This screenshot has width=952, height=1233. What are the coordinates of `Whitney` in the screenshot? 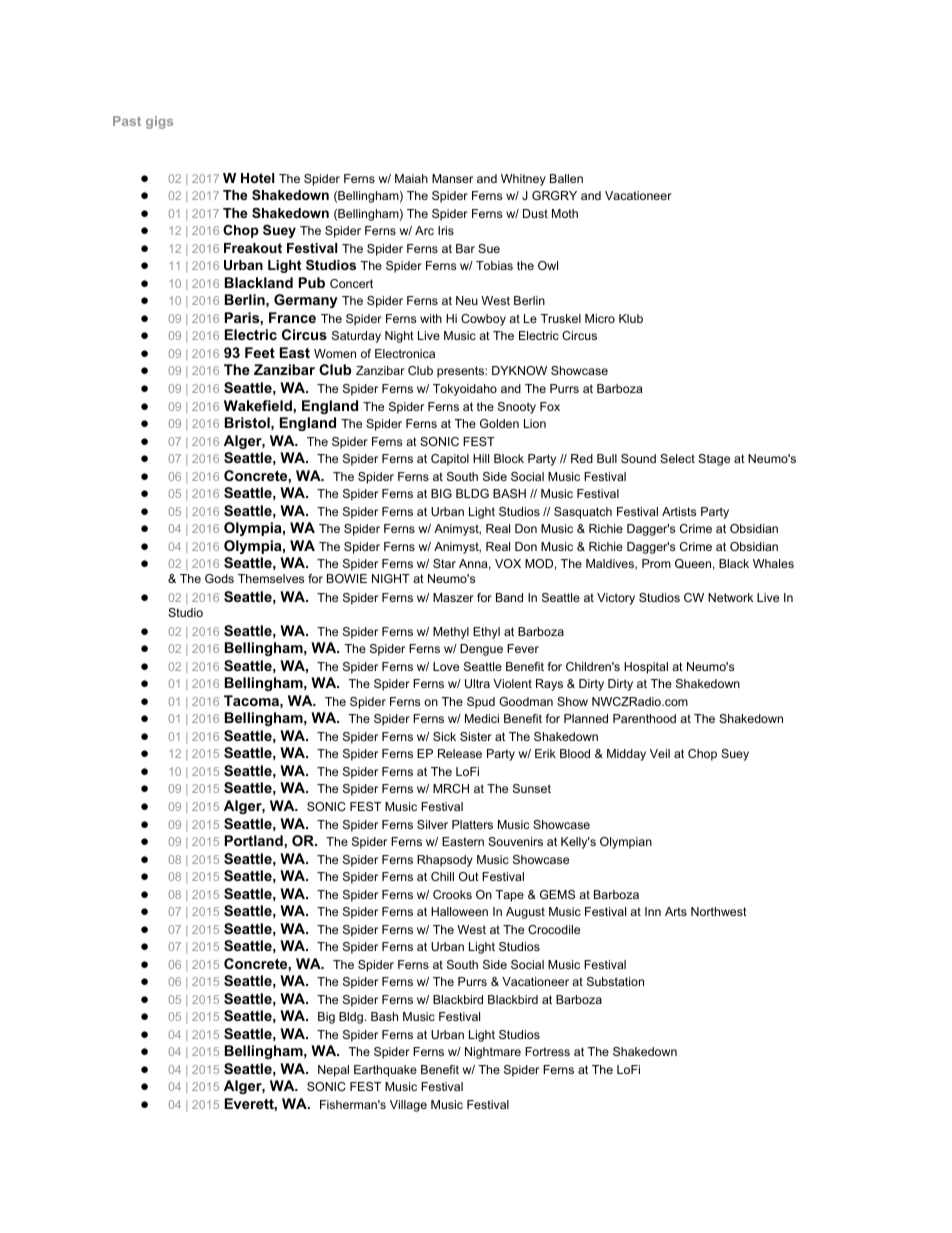 It's located at (523, 180).
